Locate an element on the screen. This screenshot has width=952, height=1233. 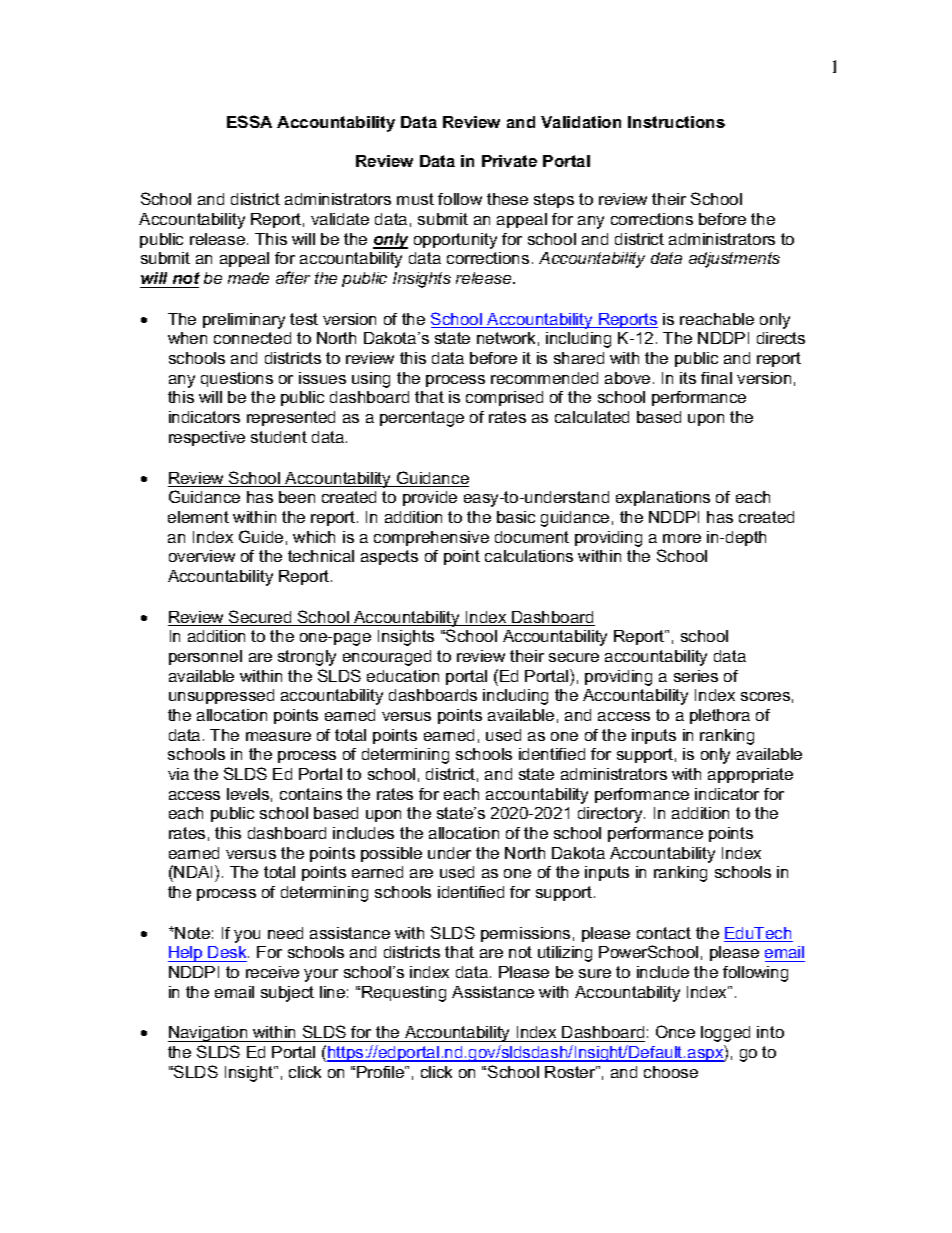
Roster is located at coordinates (571, 1072).
